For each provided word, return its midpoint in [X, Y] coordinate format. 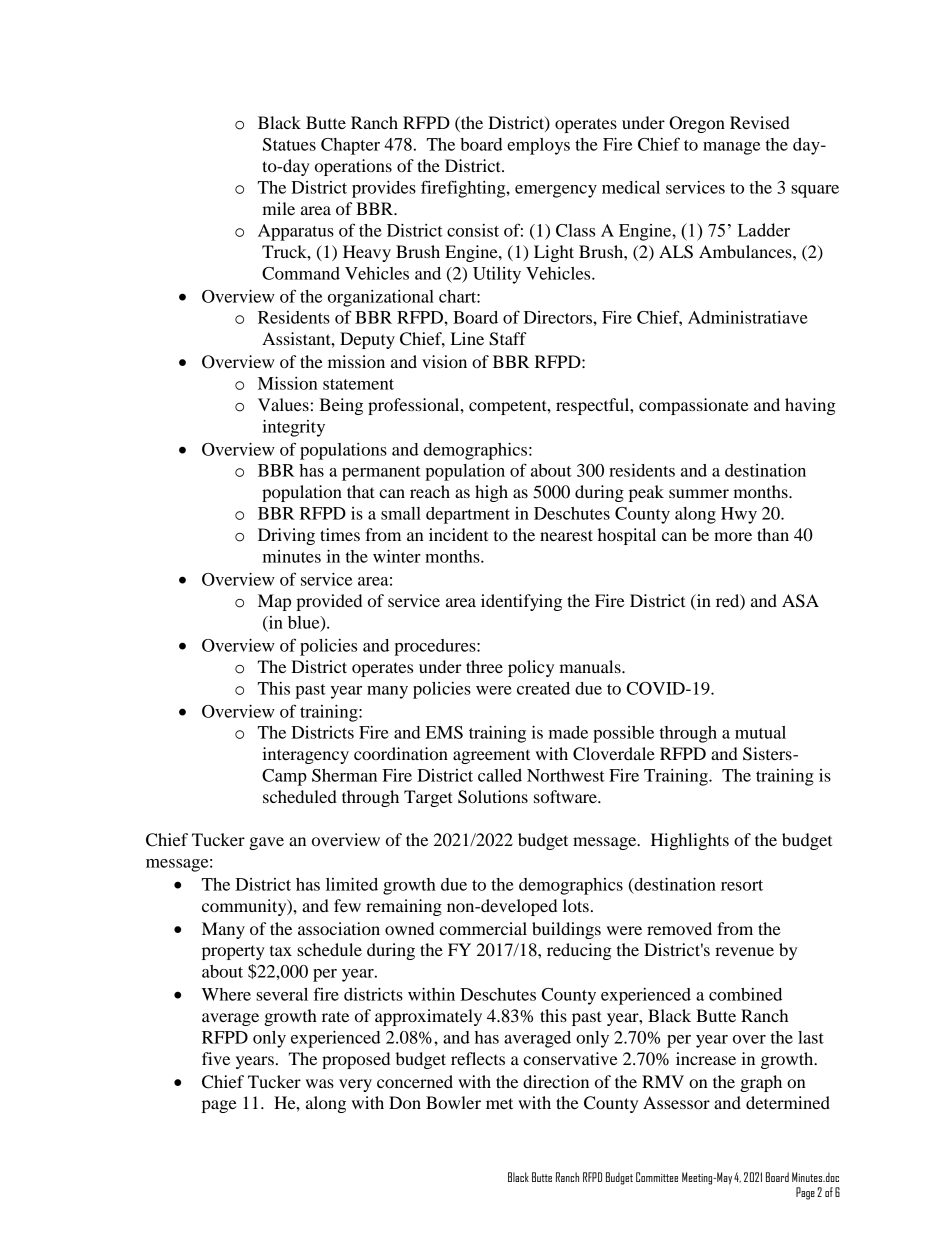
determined [788, 1102]
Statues [289, 144]
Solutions [493, 797]
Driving [286, 536]
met [499, 1103]
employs [538, 146]
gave [266, 843]
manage [731, 148]
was [320, 1083]
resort [742, 885]
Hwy [739, 515]
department [468, 515]
